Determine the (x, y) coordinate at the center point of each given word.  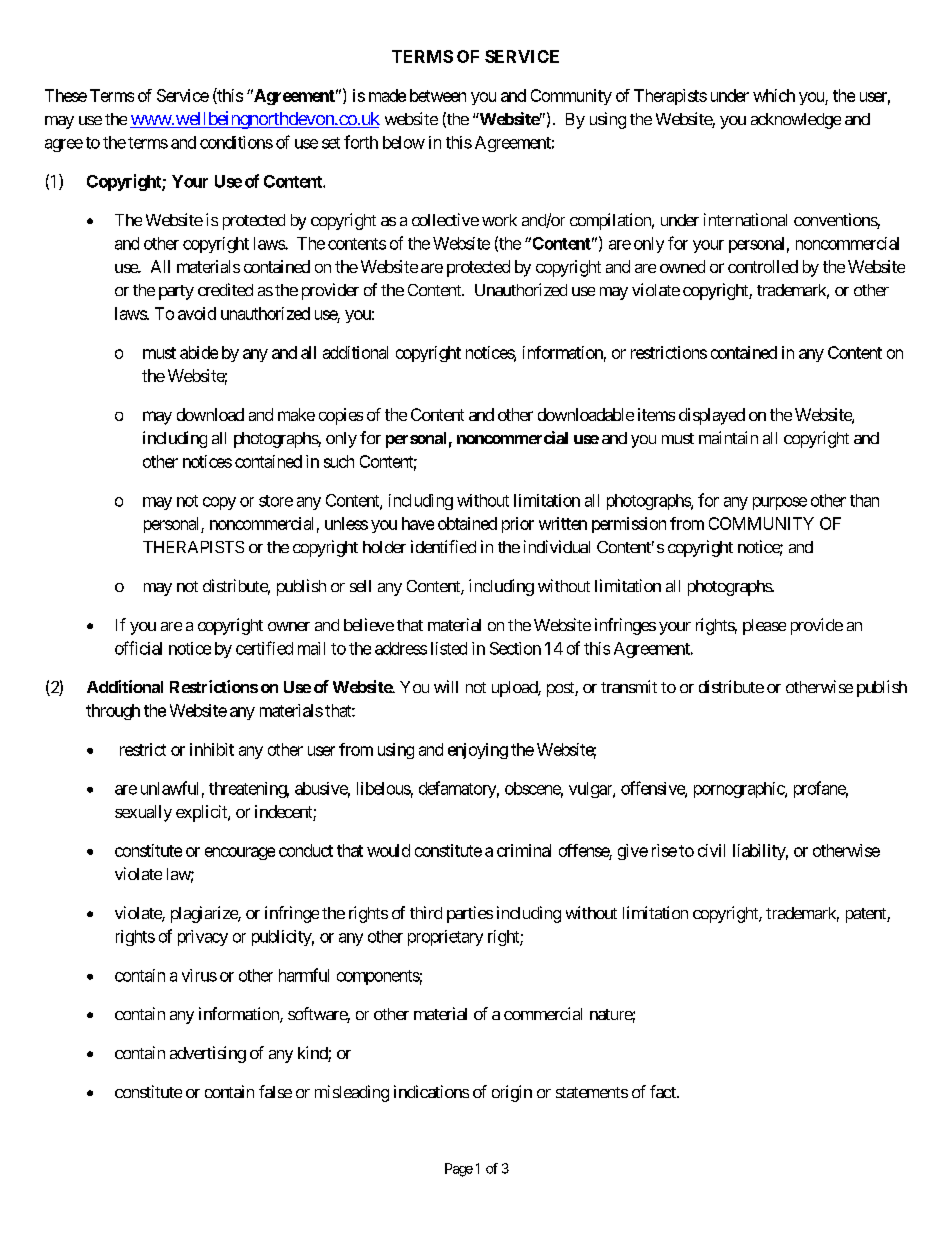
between (438, 95)
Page (459, 1170)
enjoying (478, 751)
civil (711, 850)
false (275, 1091)
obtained (467, 523)
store (276, 501)
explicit (202, 813)
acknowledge (796, 121)
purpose (780, 503)
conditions (236, 142)
